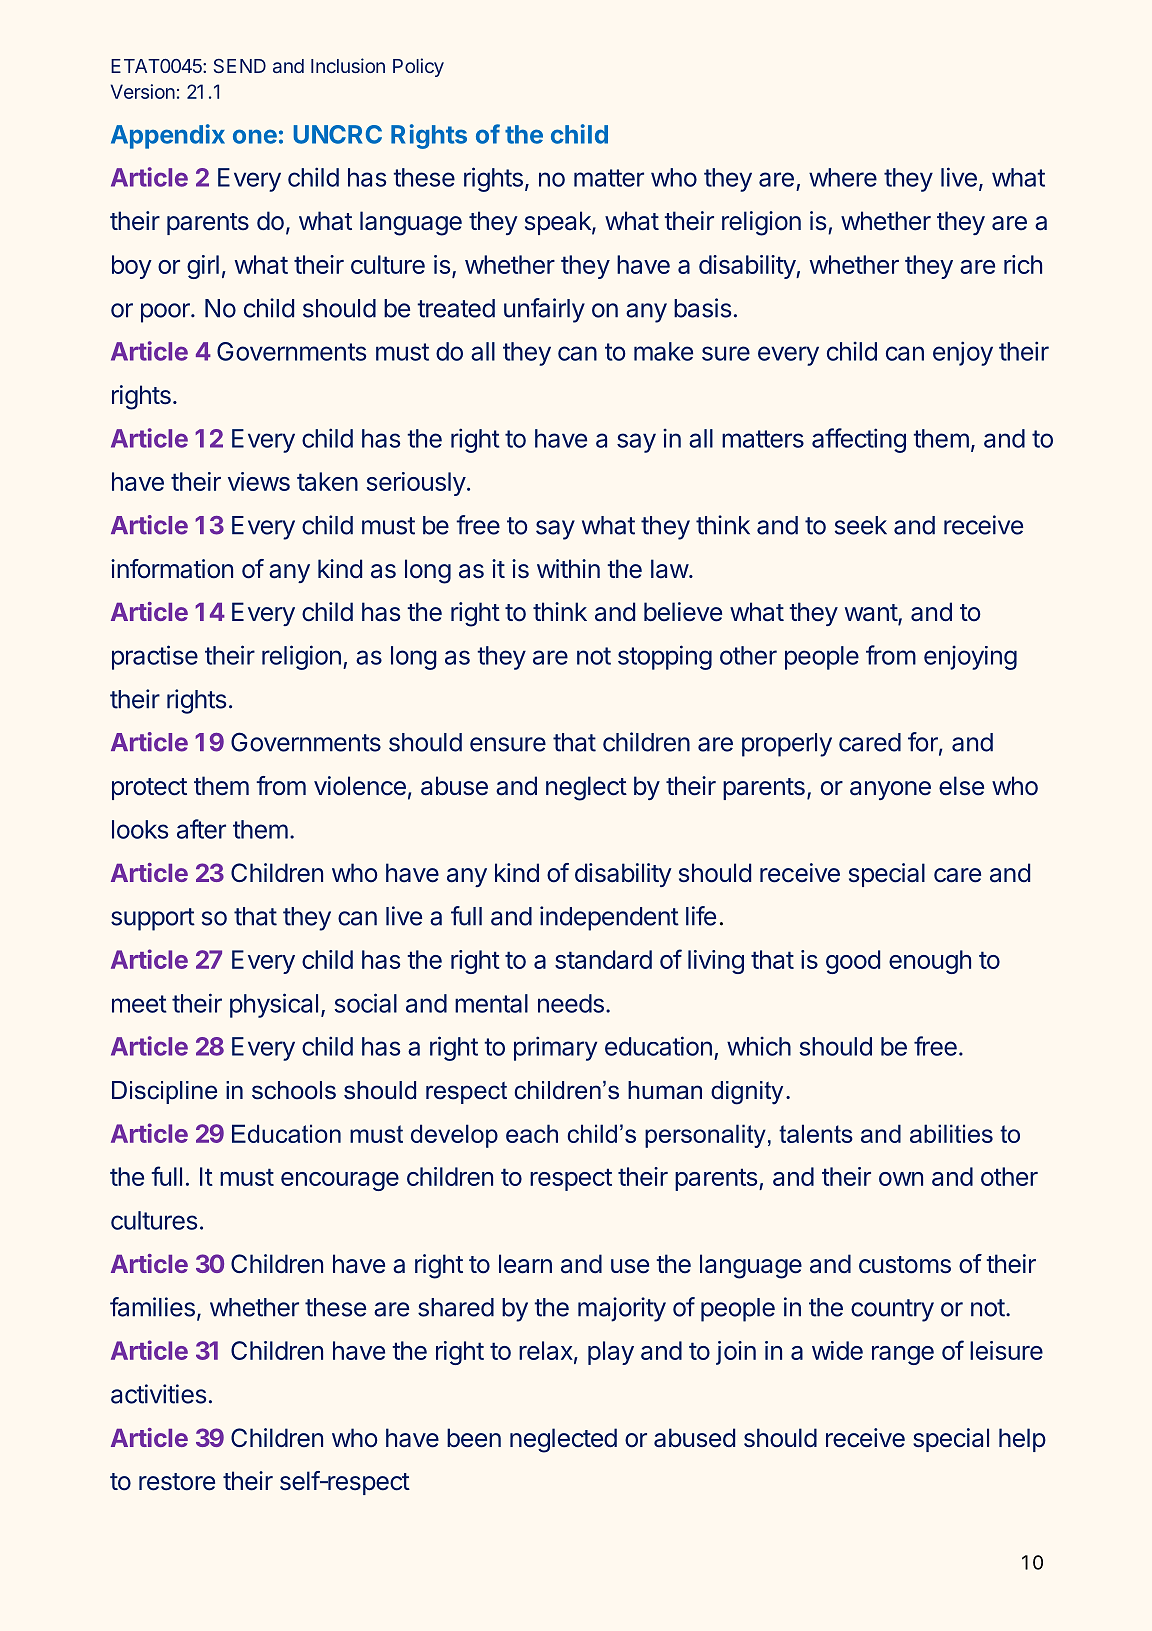 This page has width=1152, height=1631. I want to click on stopping, so click(665, 657).
